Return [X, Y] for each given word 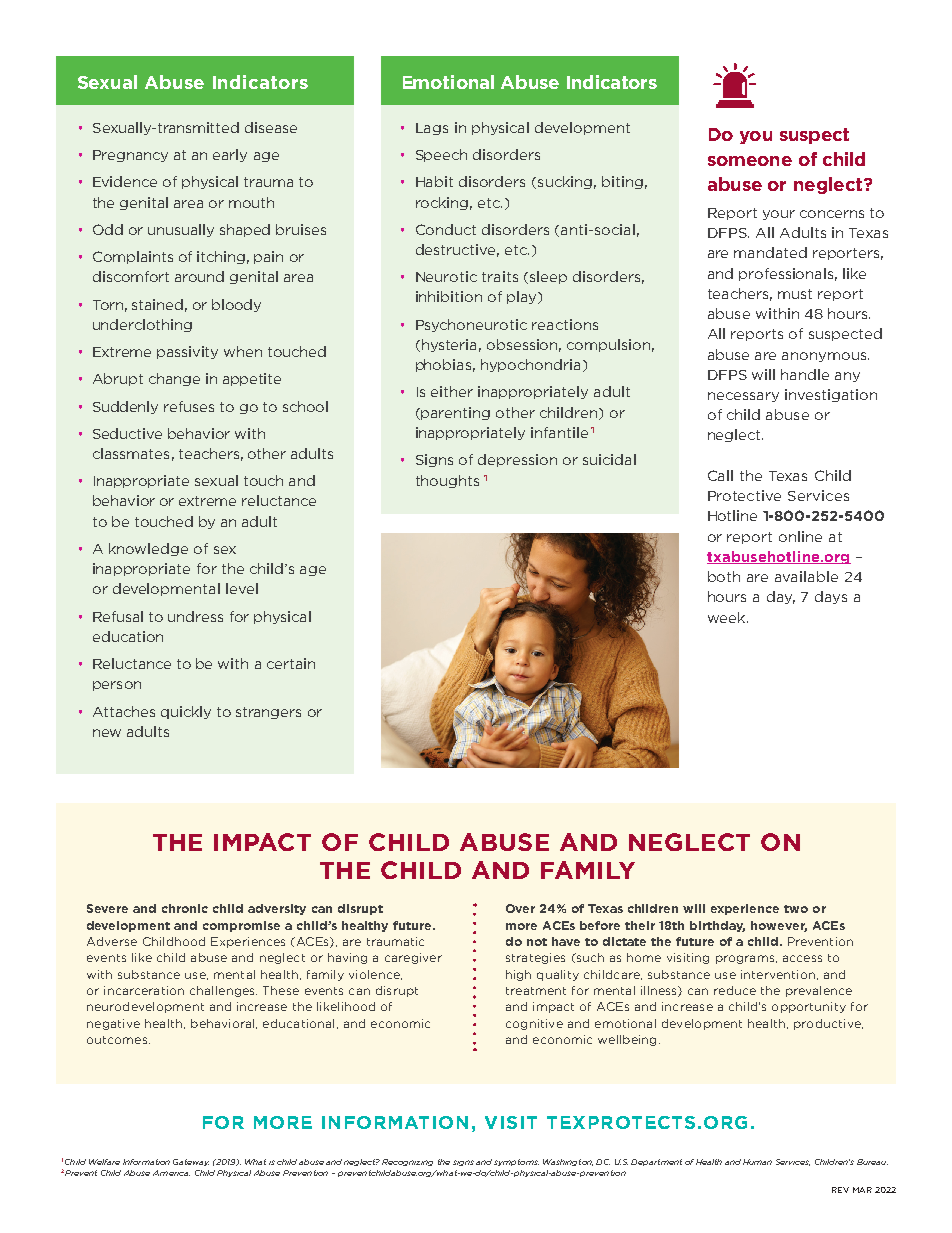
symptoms [516, 1162]
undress [195, 616]
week [728, 617]
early [230, 155]
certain [291, 663]
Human [757, 1162]
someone [750, 161]
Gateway [191, 1162]
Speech [441, 155]
